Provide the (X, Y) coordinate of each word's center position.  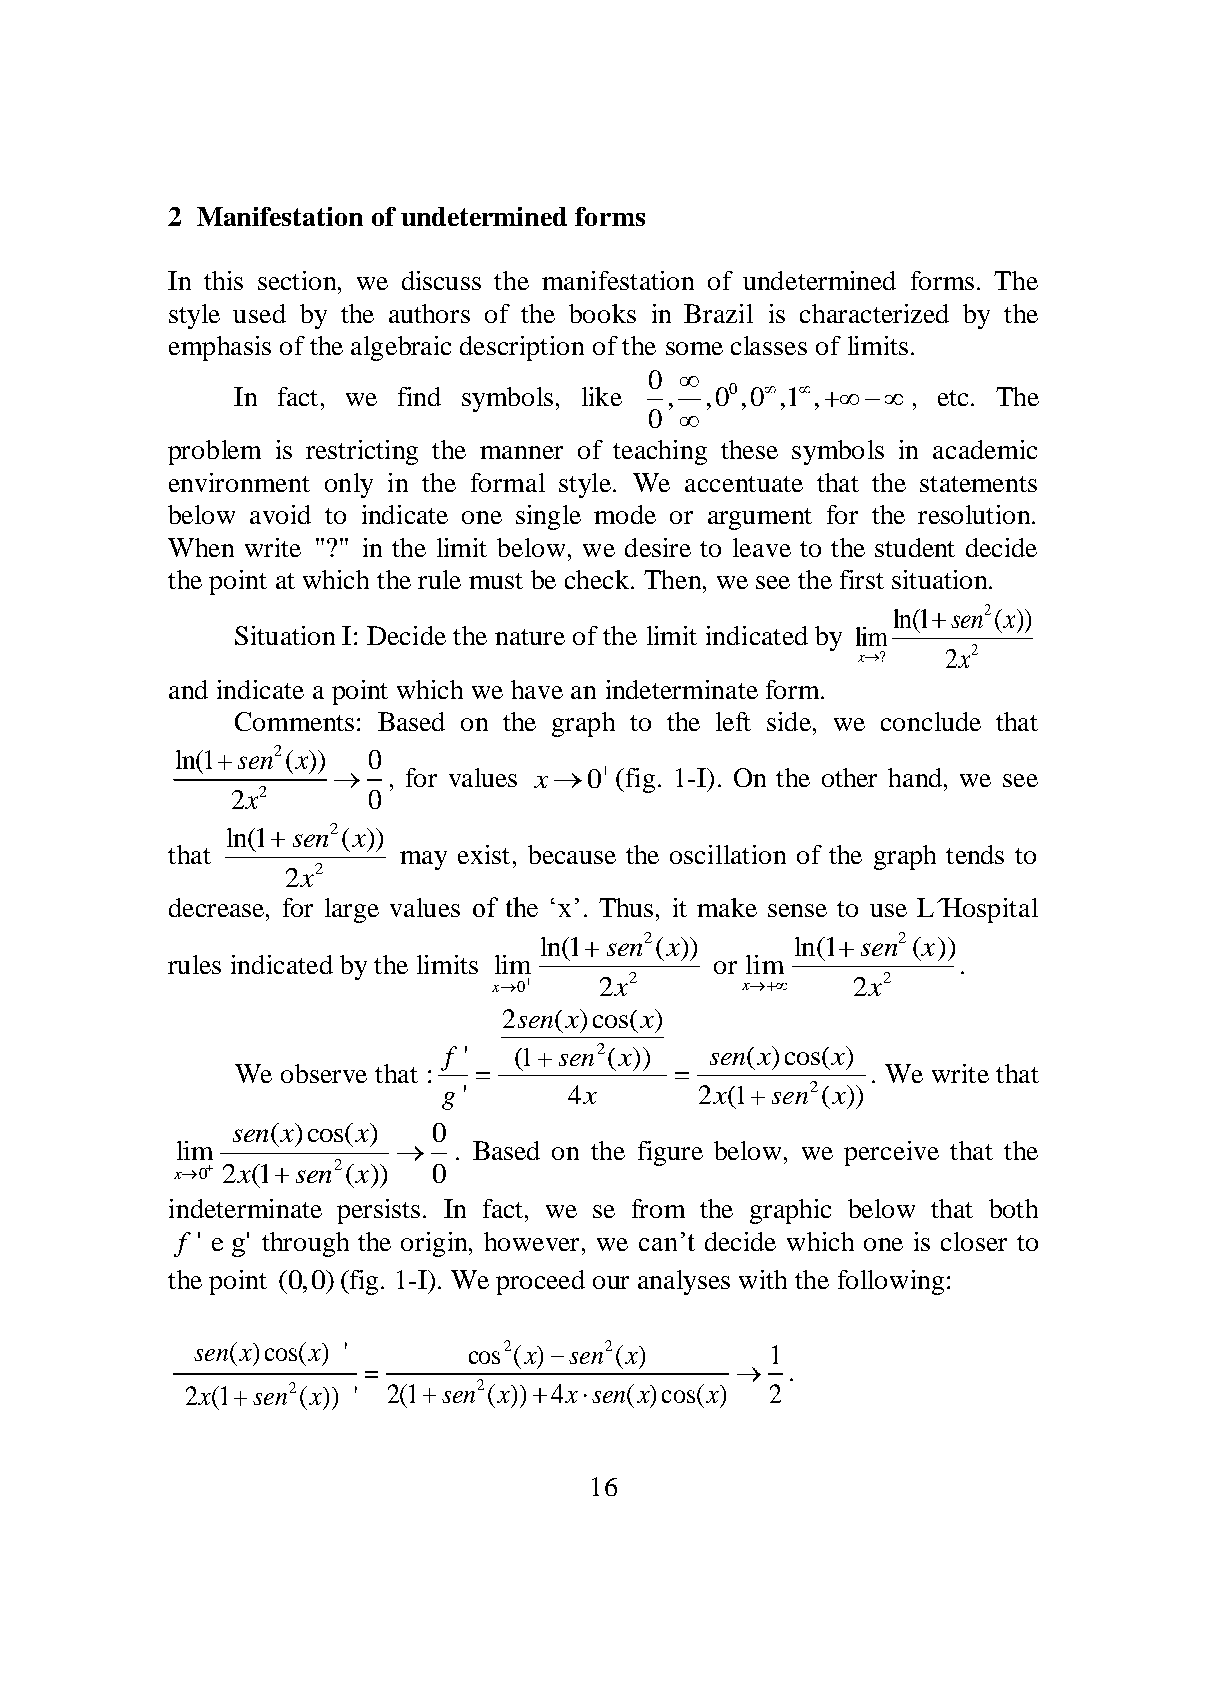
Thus (626, 907)
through (305, 1244)
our (611, 1282)
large (352, 910)
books (602, 313)
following (891, 1282)
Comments (294, 721)
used (259, 313)
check (597, 579)
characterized (874, 313)
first (862, 579)
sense (797, 910)
